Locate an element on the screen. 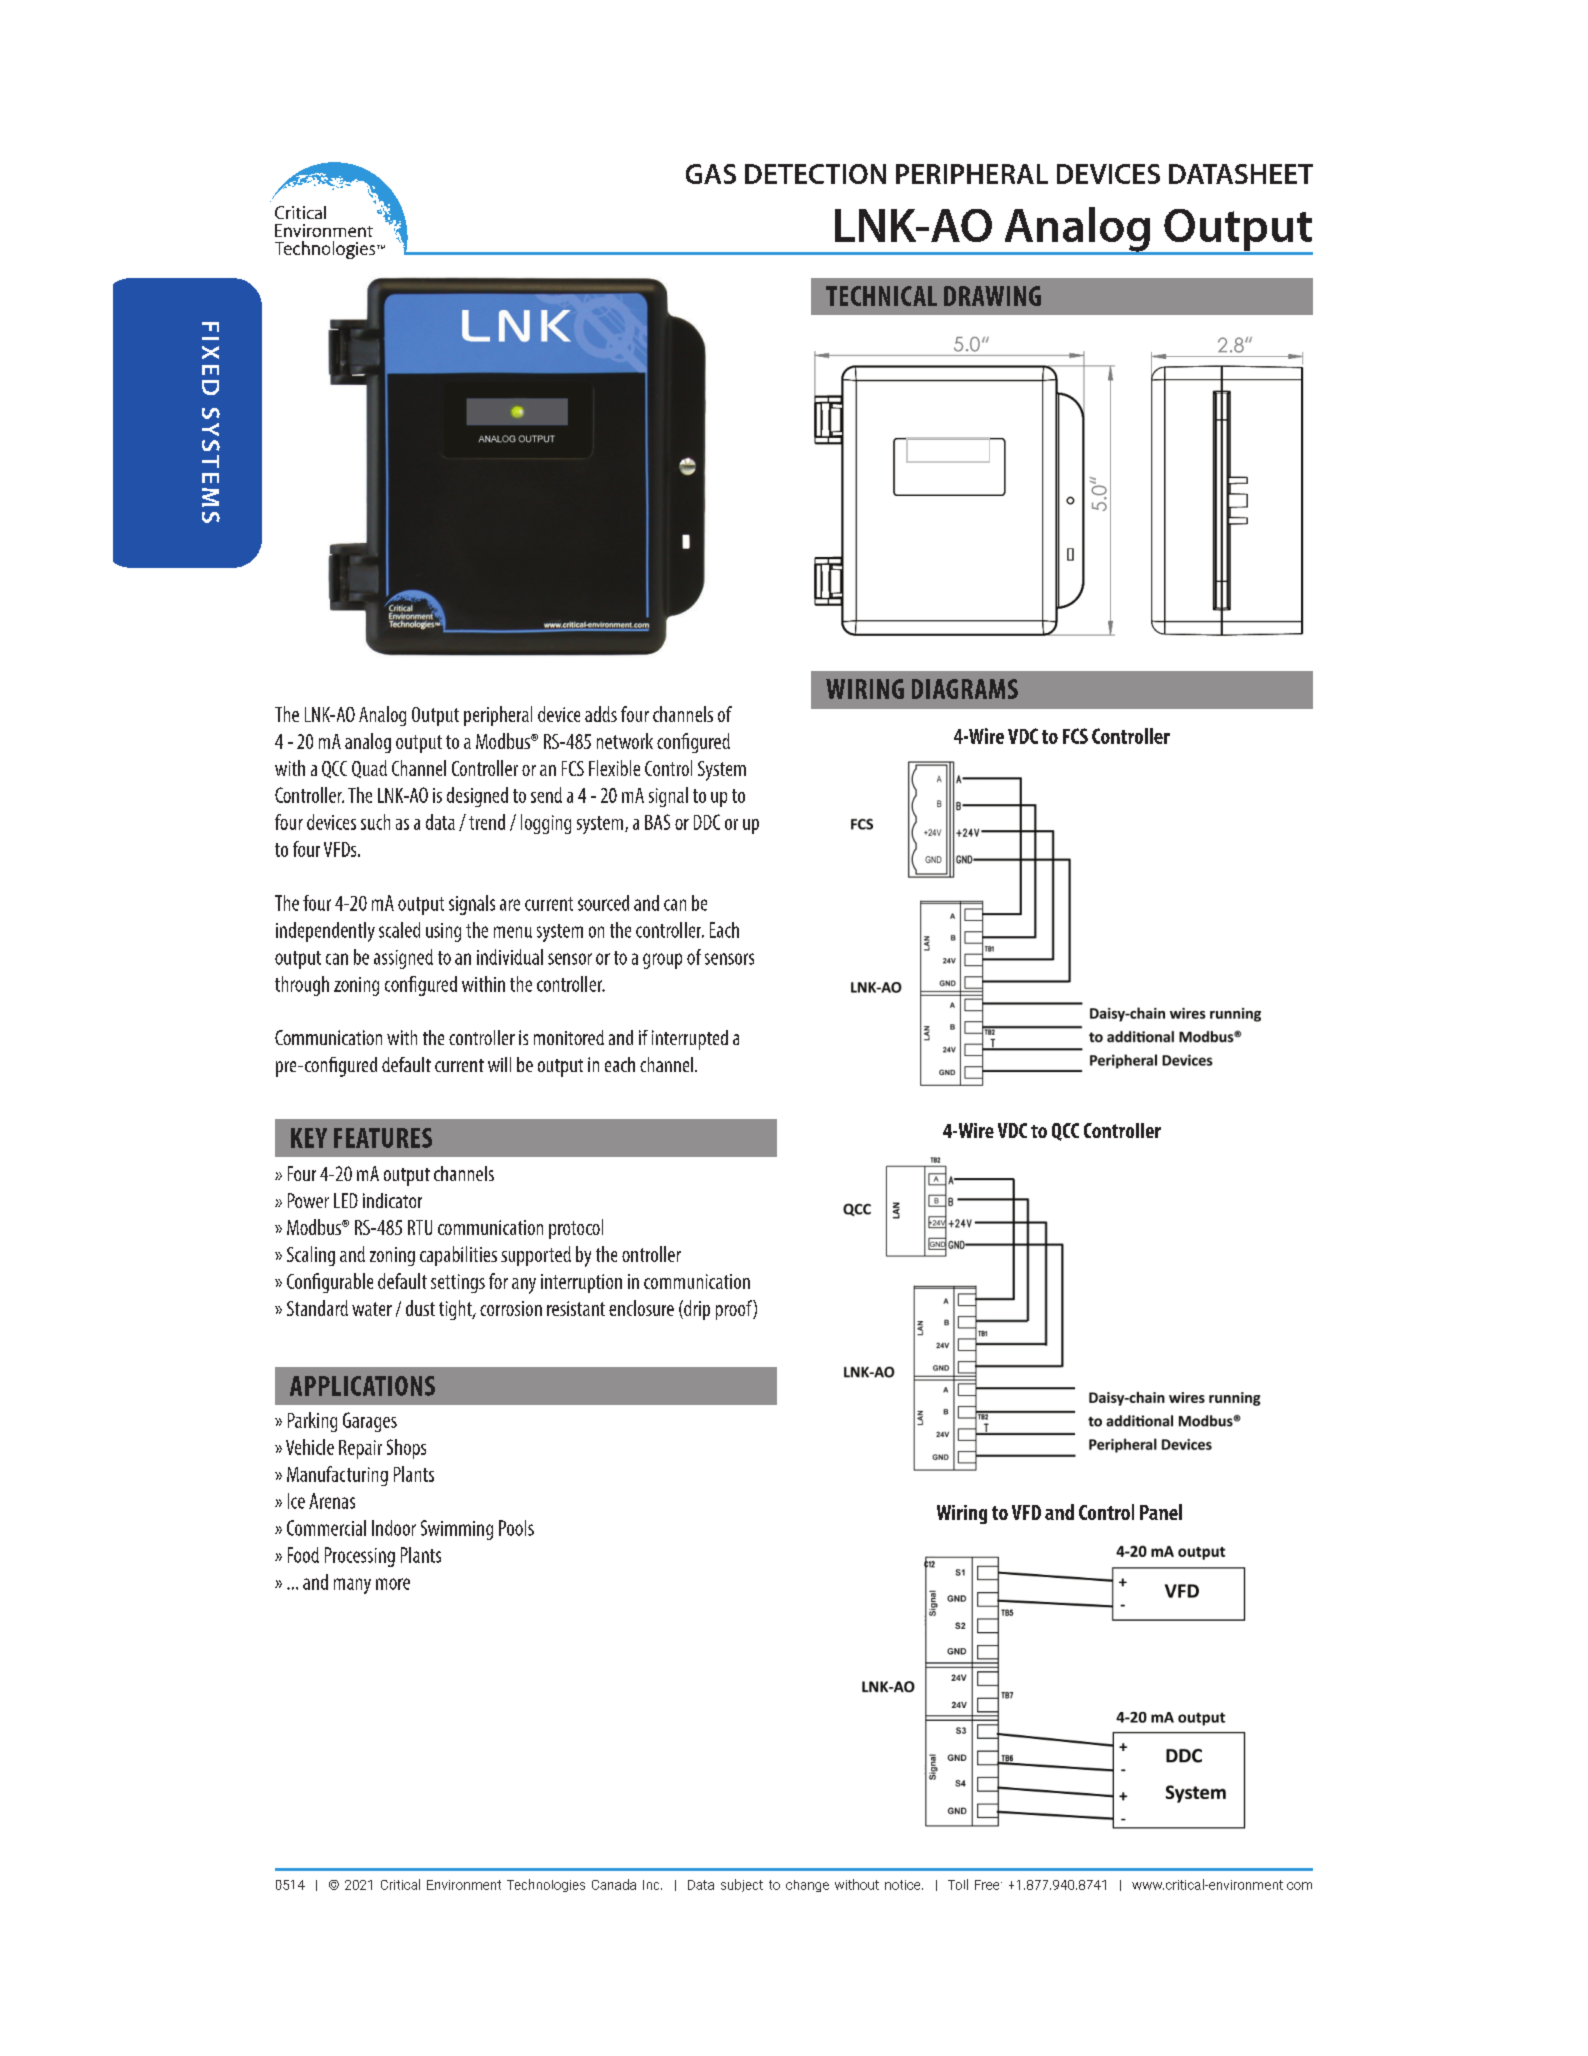  Quad is located at coordinates (369, 769).
